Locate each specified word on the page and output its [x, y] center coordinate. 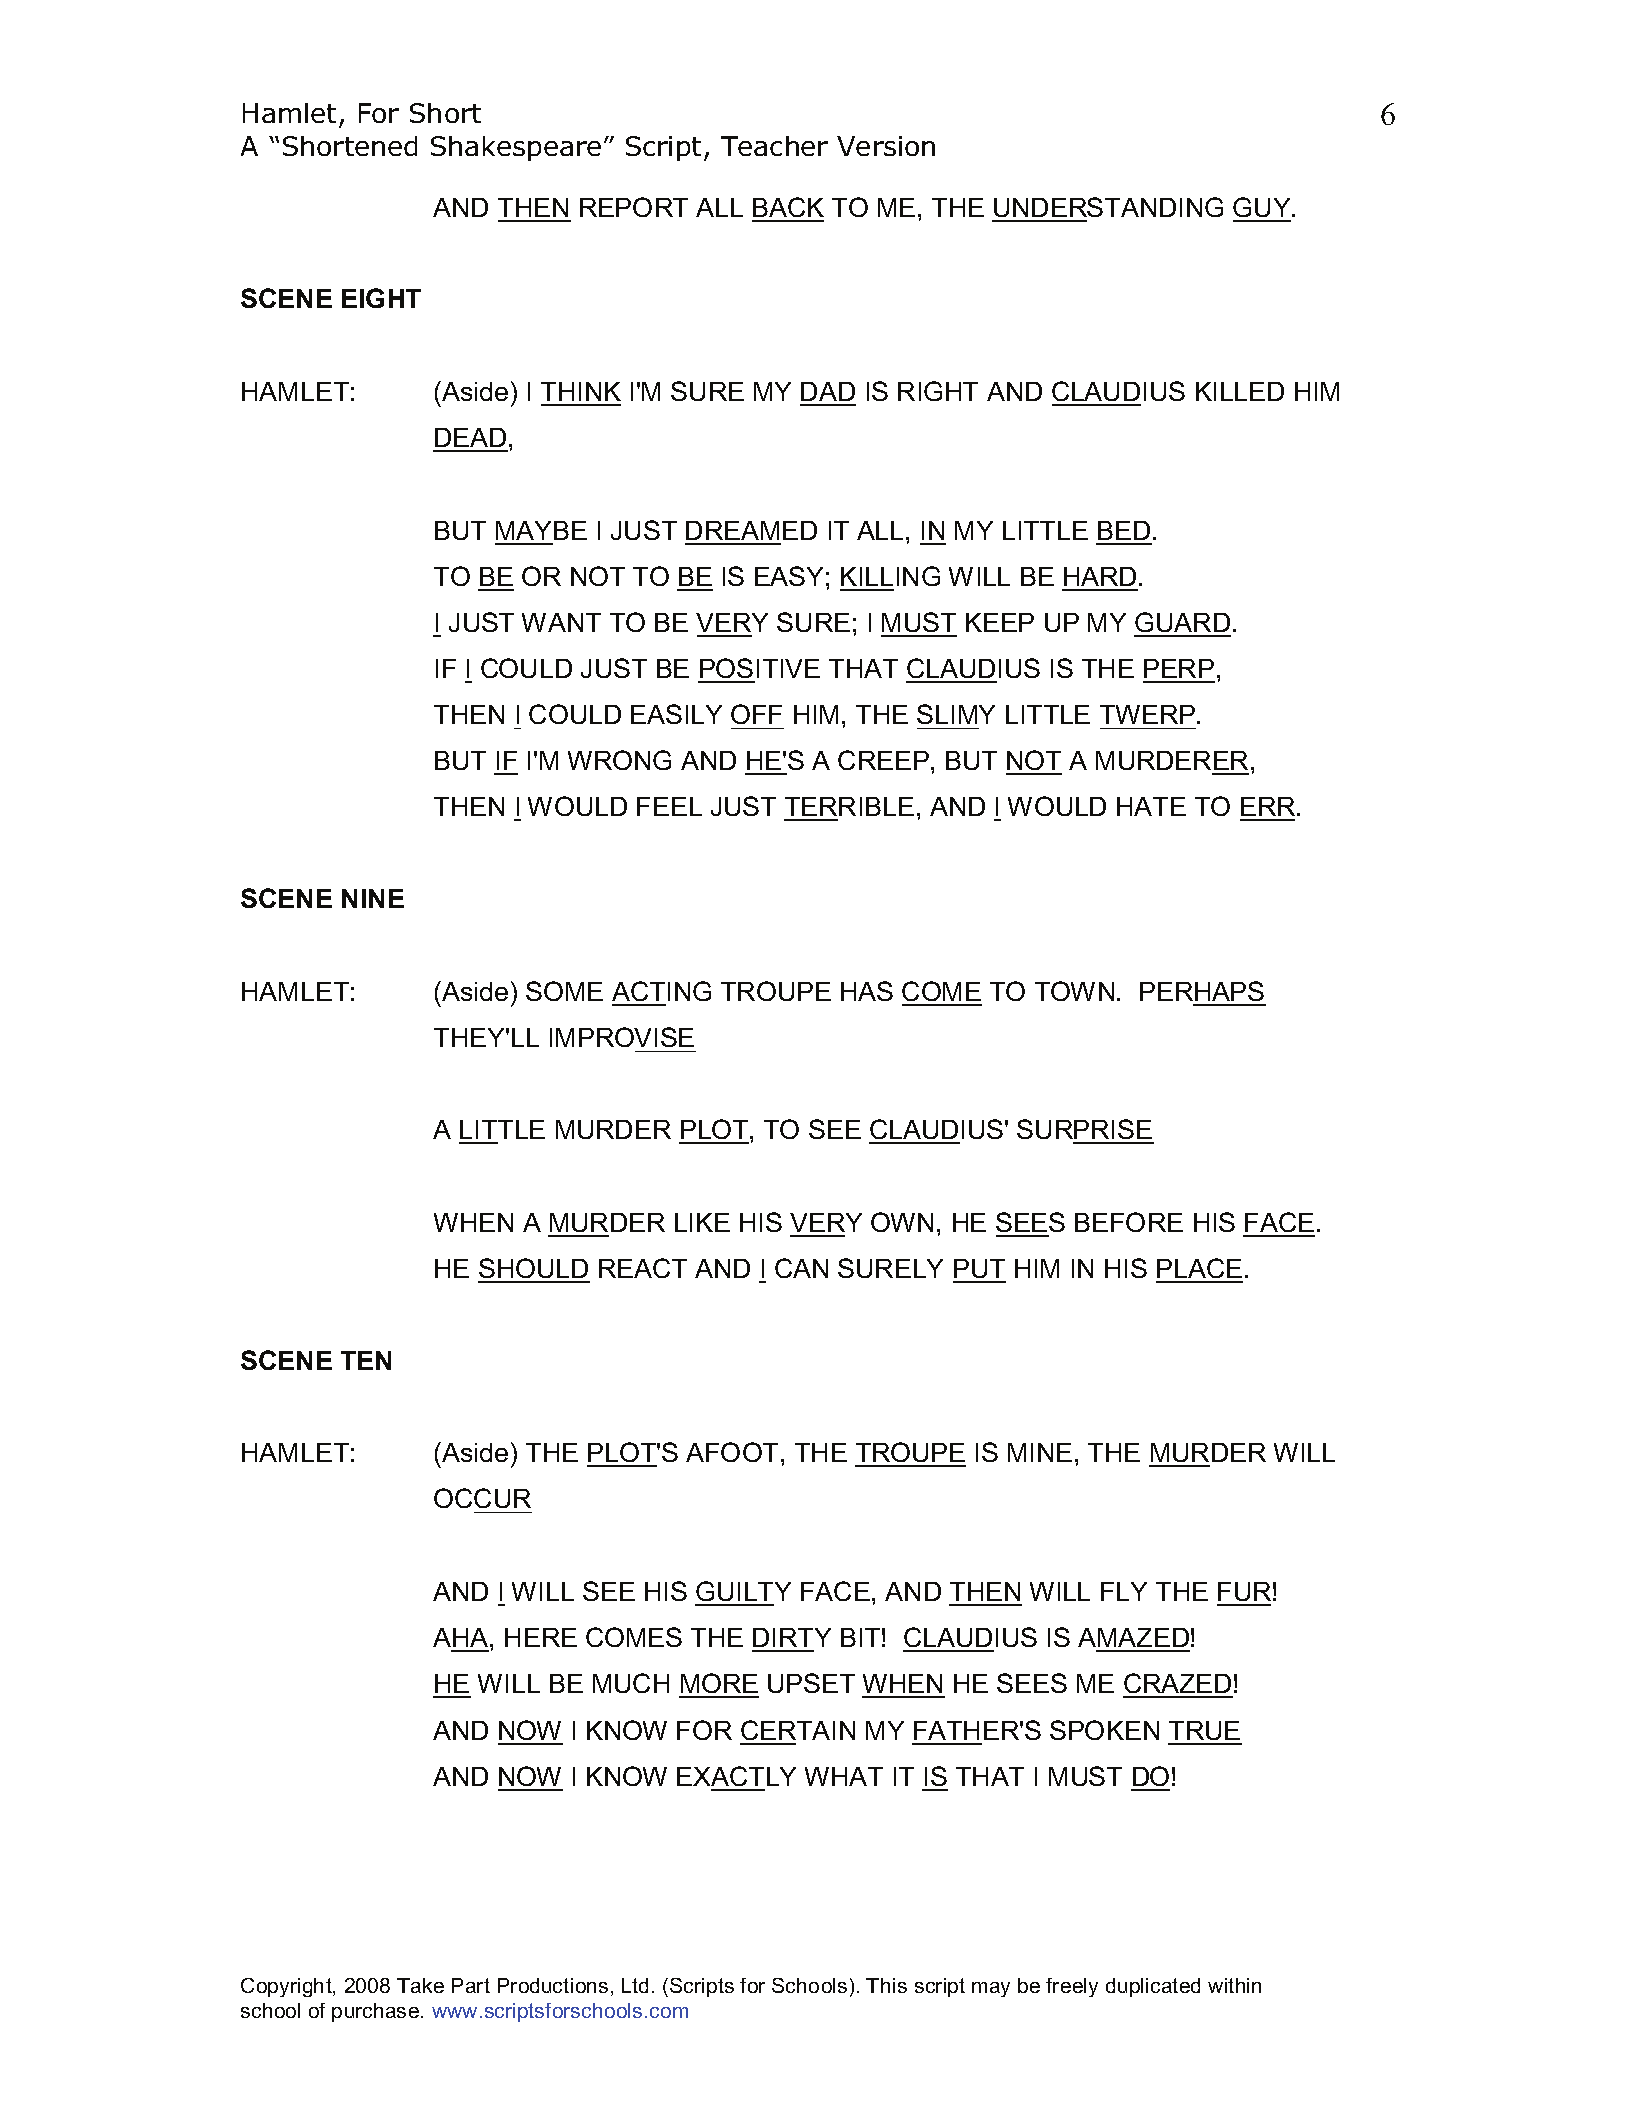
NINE [373, 898]
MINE [1040, 1452]
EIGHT [381, 298]
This [886, 1985]
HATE [1151, 806]
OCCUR [482, 1498]
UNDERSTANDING [1108, 207]
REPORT [634, 207]
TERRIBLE [849, 806]
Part [471, 1985]
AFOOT [732, 1452]
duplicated [1153, 1987]
